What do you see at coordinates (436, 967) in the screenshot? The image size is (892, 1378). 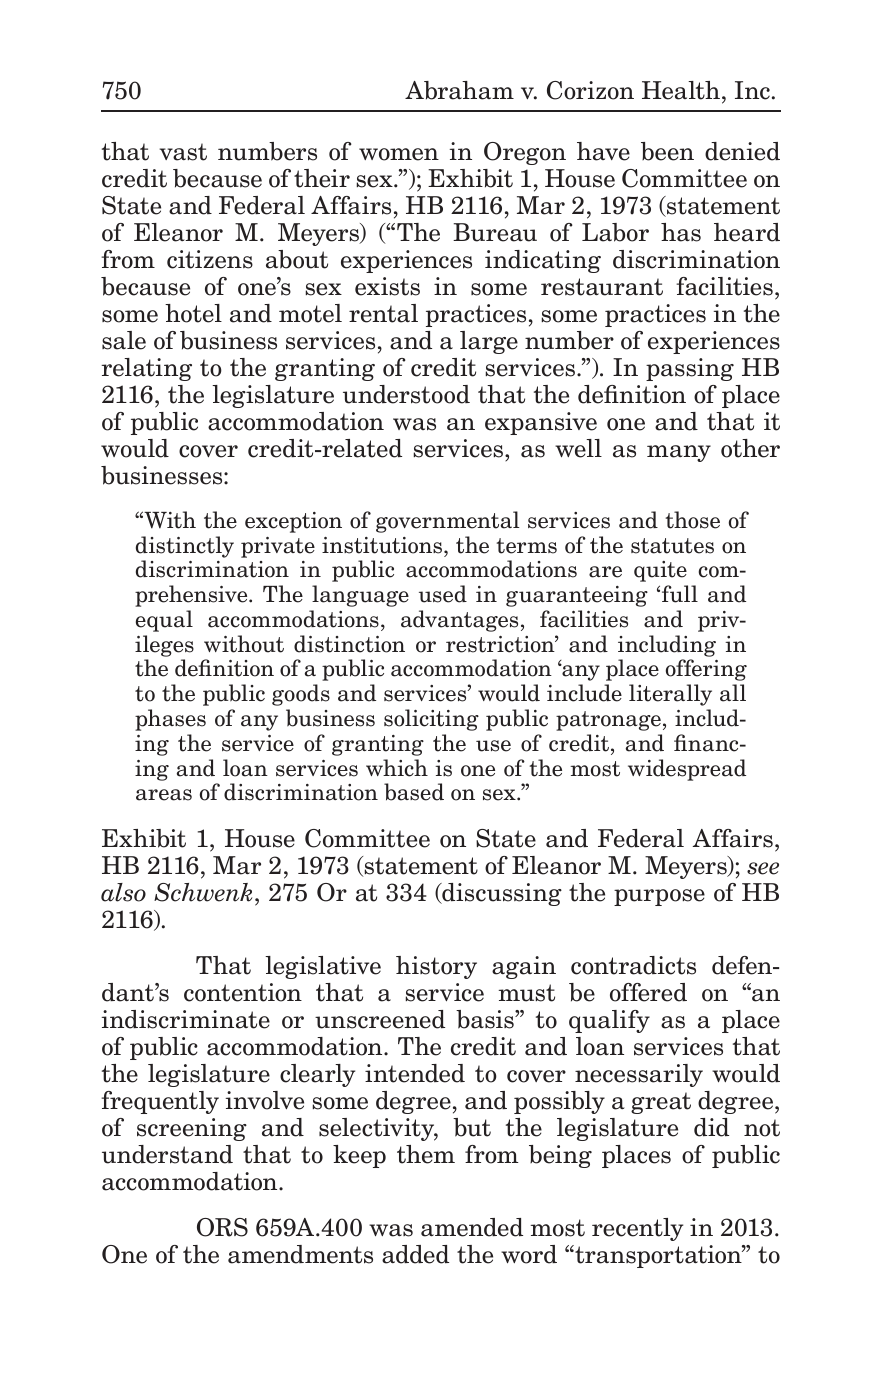 I see `history` at bounding box center [436, 967].
